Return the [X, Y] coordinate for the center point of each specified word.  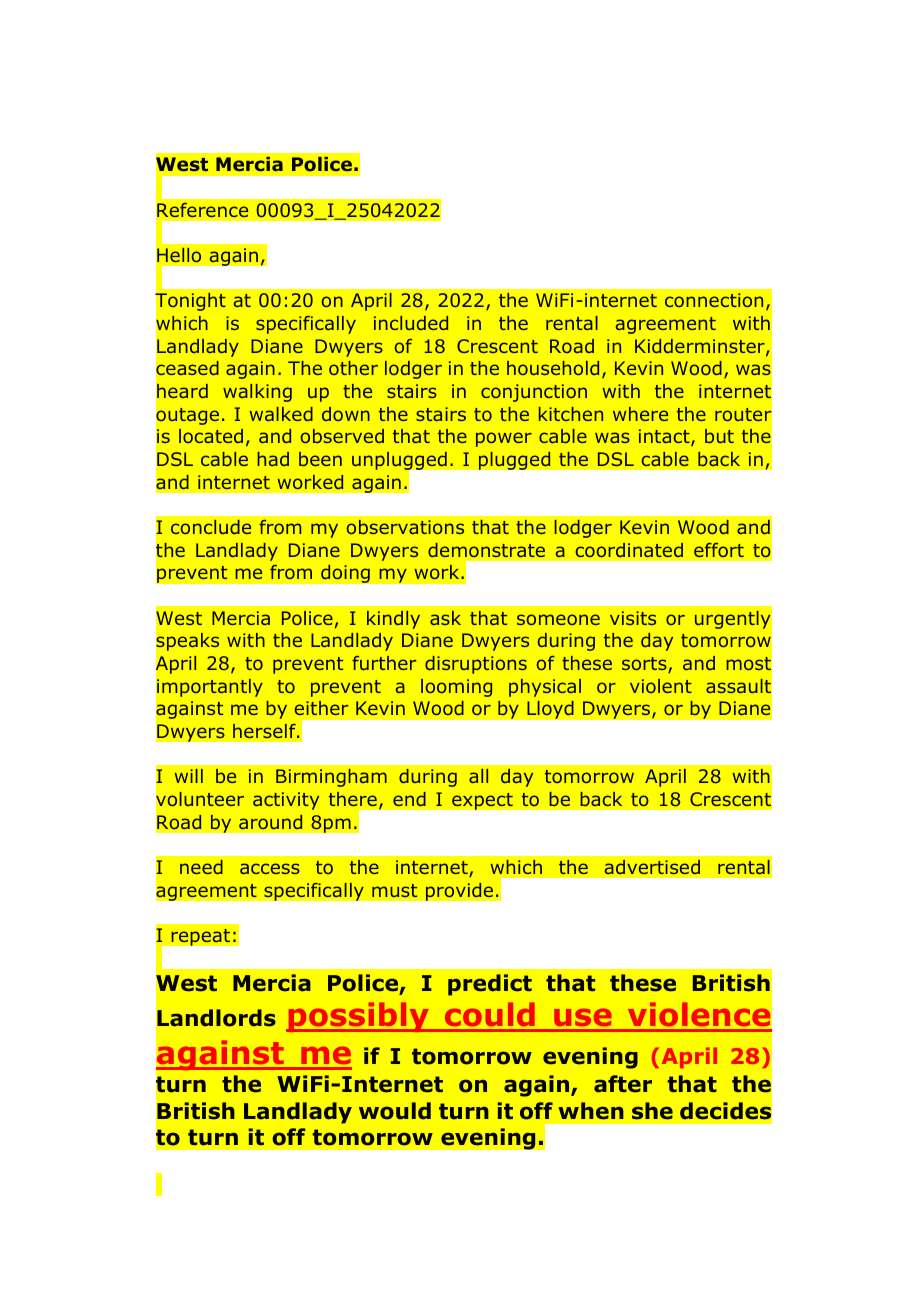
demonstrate [486, 550]
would [395, 1111]
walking [257, 393]
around [270, 822]
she [652, 1111]
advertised [652, 867]
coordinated [629, 550]
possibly [358, 1017]
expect [482, 801]
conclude [211, 527]
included [411, 323]
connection [714, 300]
